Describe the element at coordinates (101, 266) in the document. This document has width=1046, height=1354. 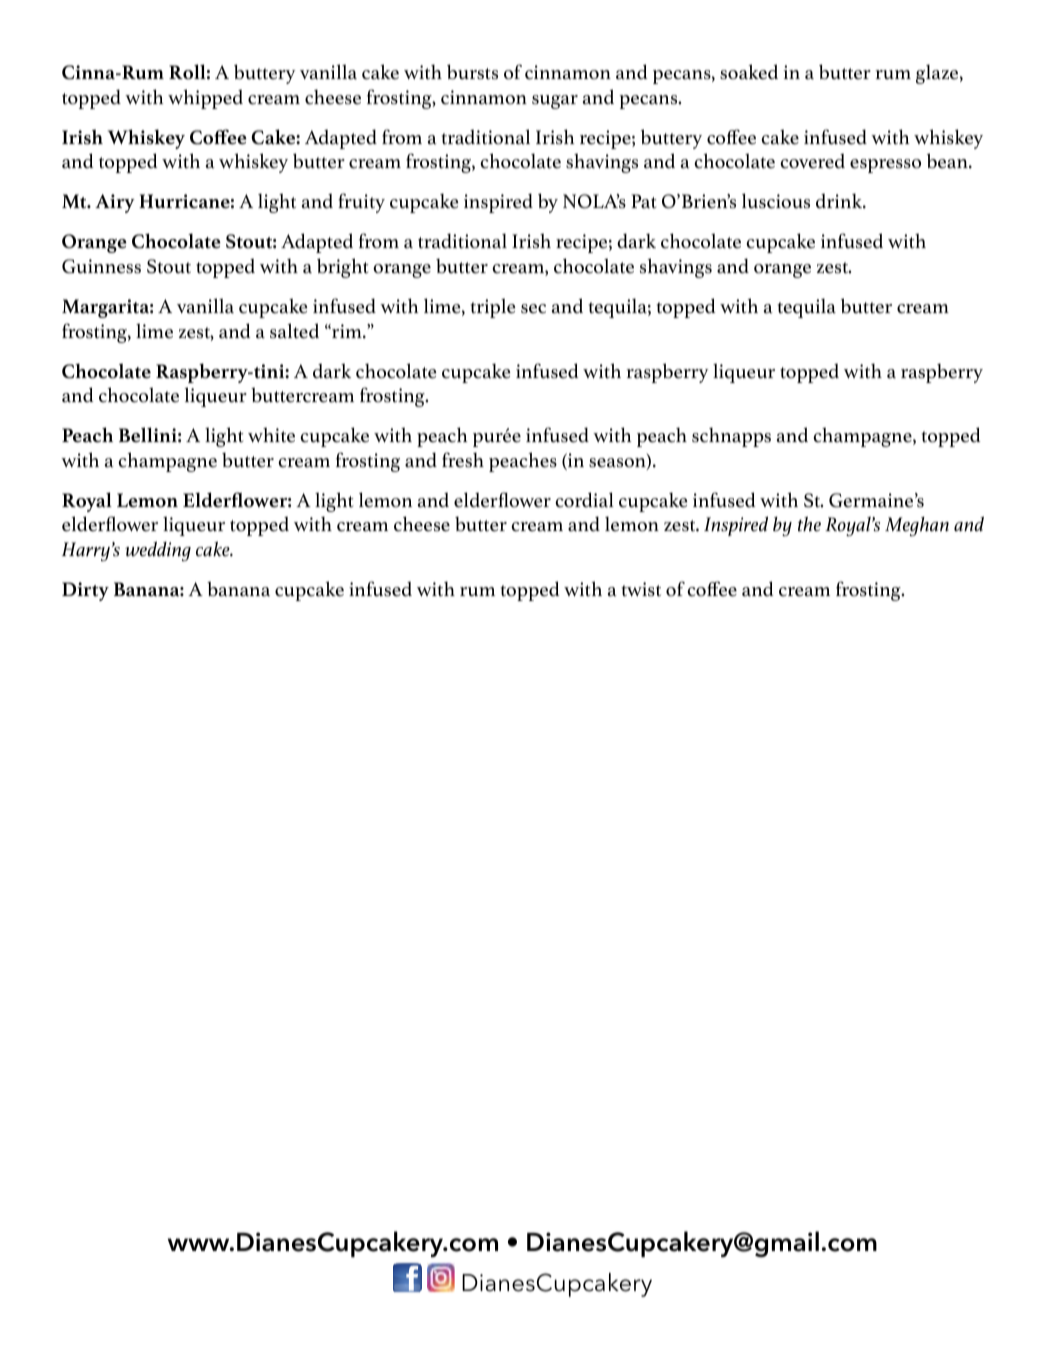
I see `Guinness` at that location.
